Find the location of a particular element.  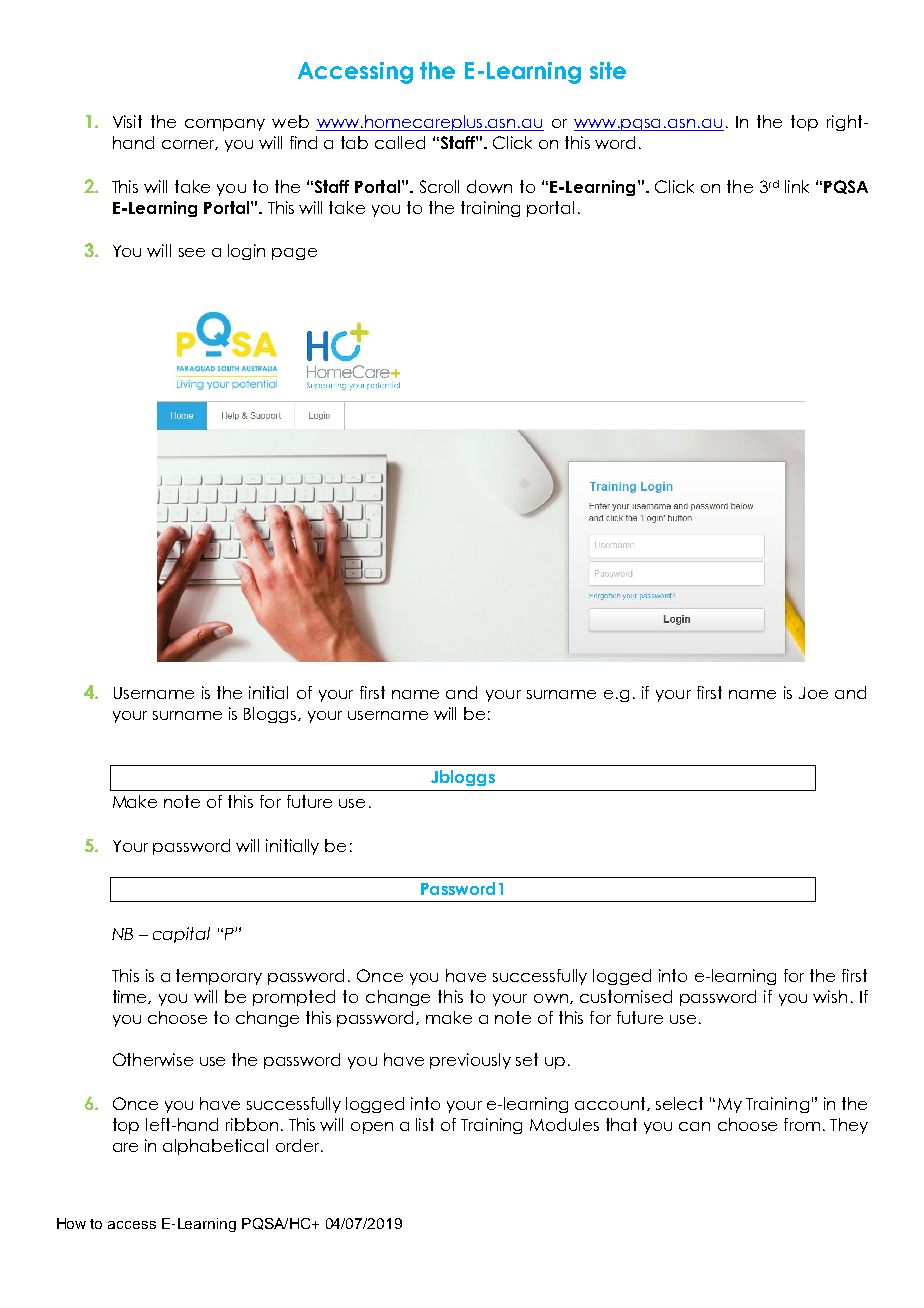

down is located at coordinates (489, 186).
